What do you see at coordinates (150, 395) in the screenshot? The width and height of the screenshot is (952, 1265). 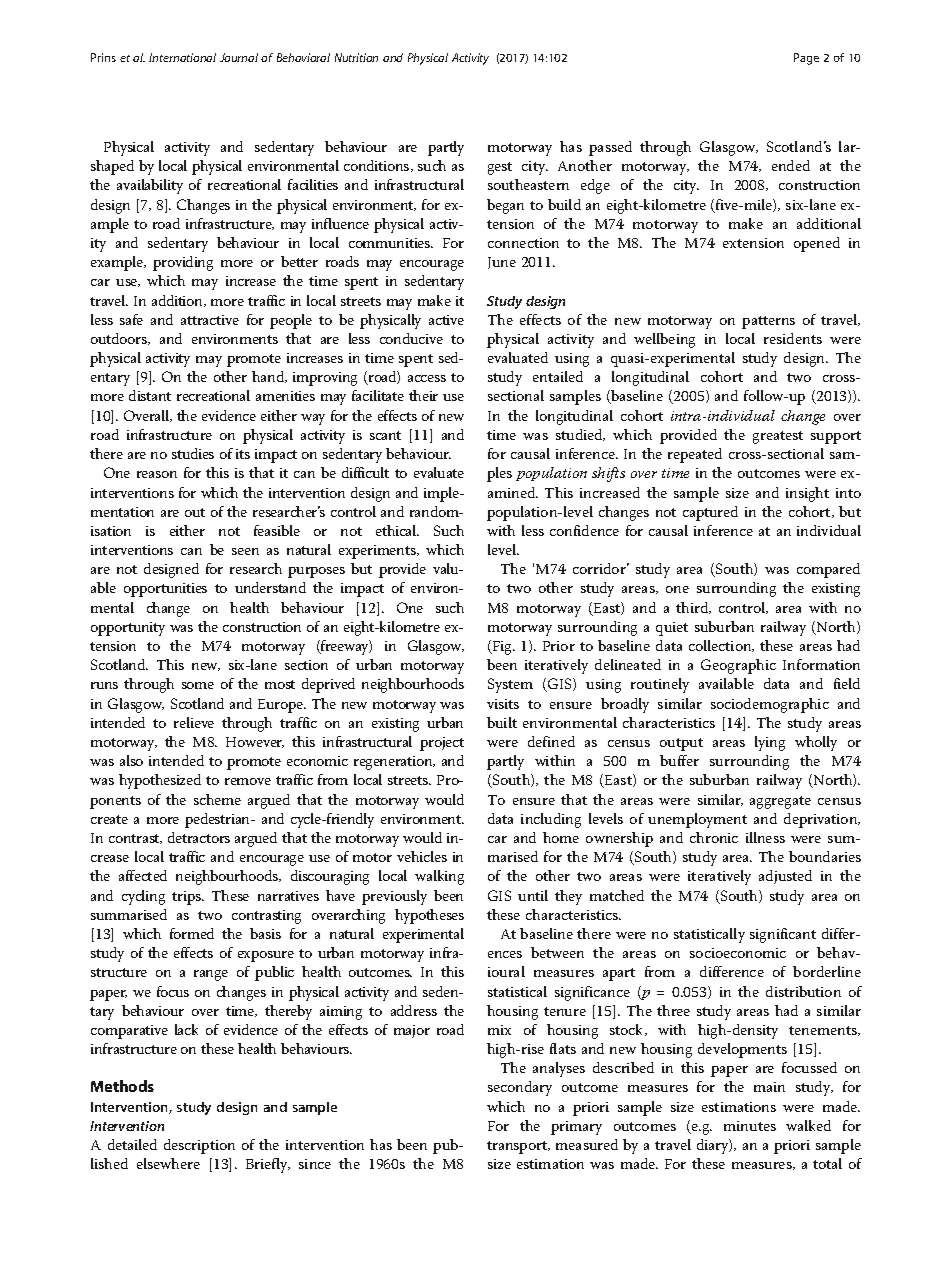 I see `distant` at bounding box center [150, 395].
